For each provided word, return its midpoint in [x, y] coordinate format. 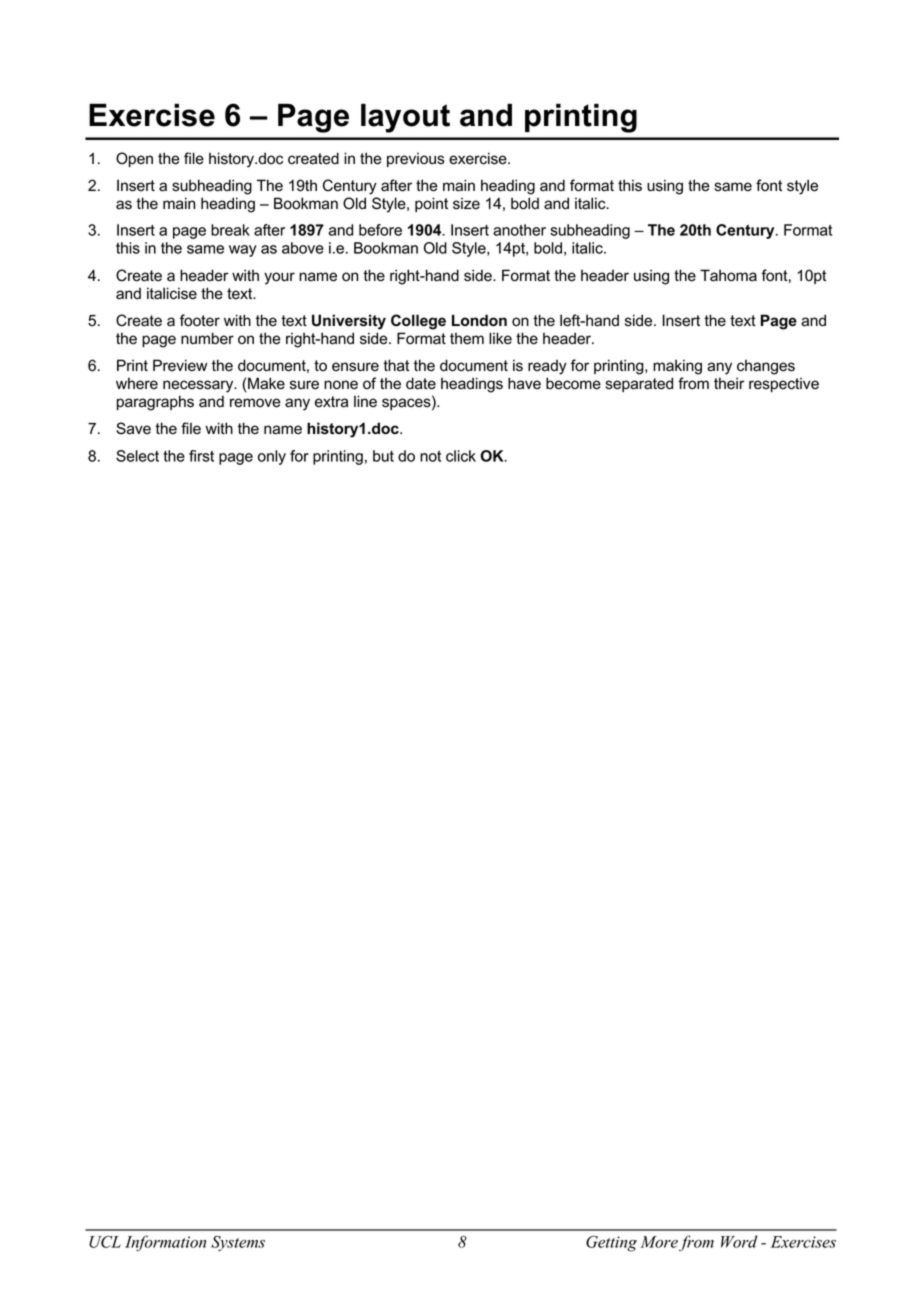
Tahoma [728, 275]
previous [416, 160]
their [729, 383]
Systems [238, 1243]
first [201, 456]
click [461, 456]
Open [134, 159]
